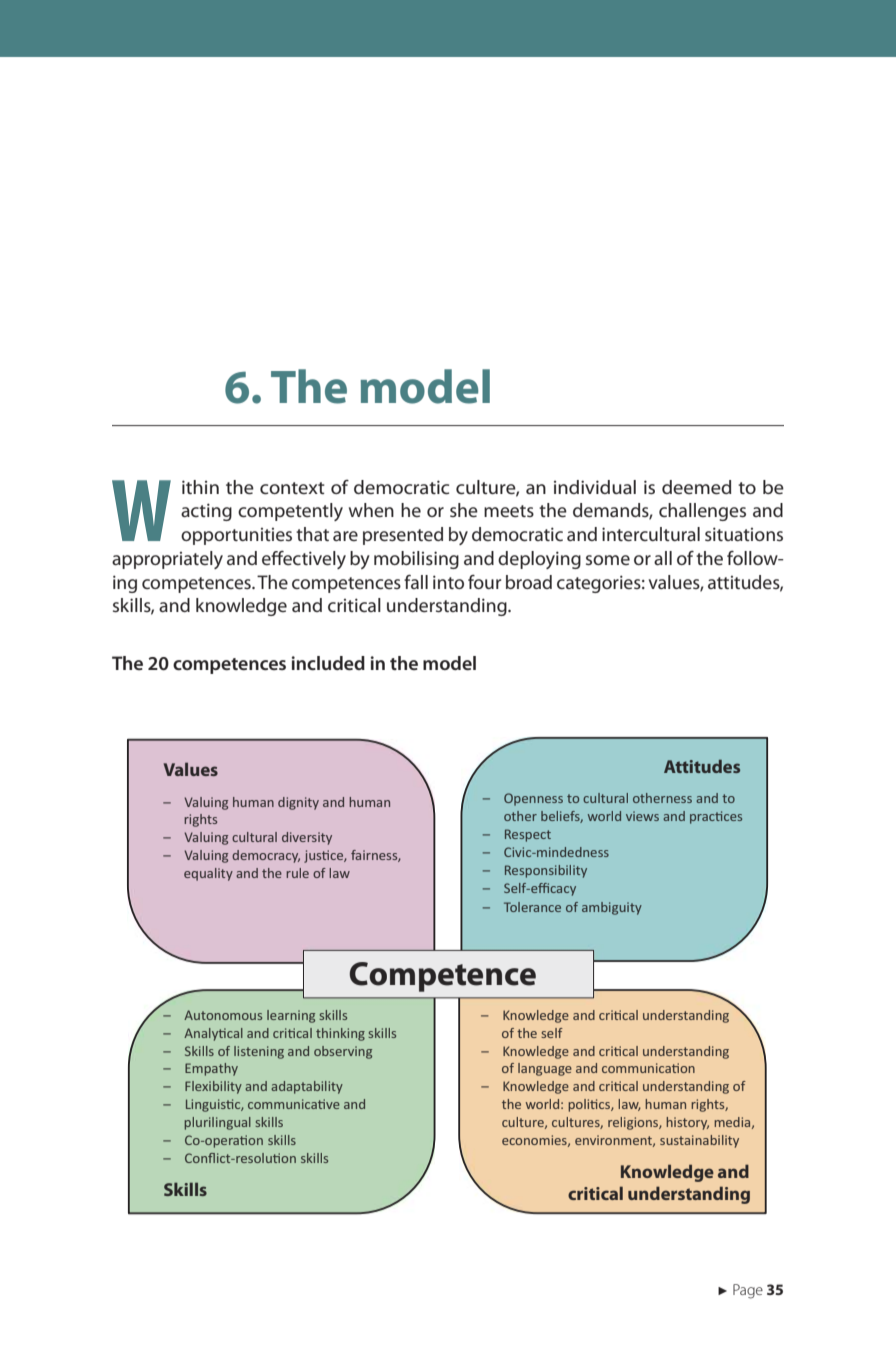 This image has width=896, height=1345. I want to click on communicative, so click(294, 1104).
